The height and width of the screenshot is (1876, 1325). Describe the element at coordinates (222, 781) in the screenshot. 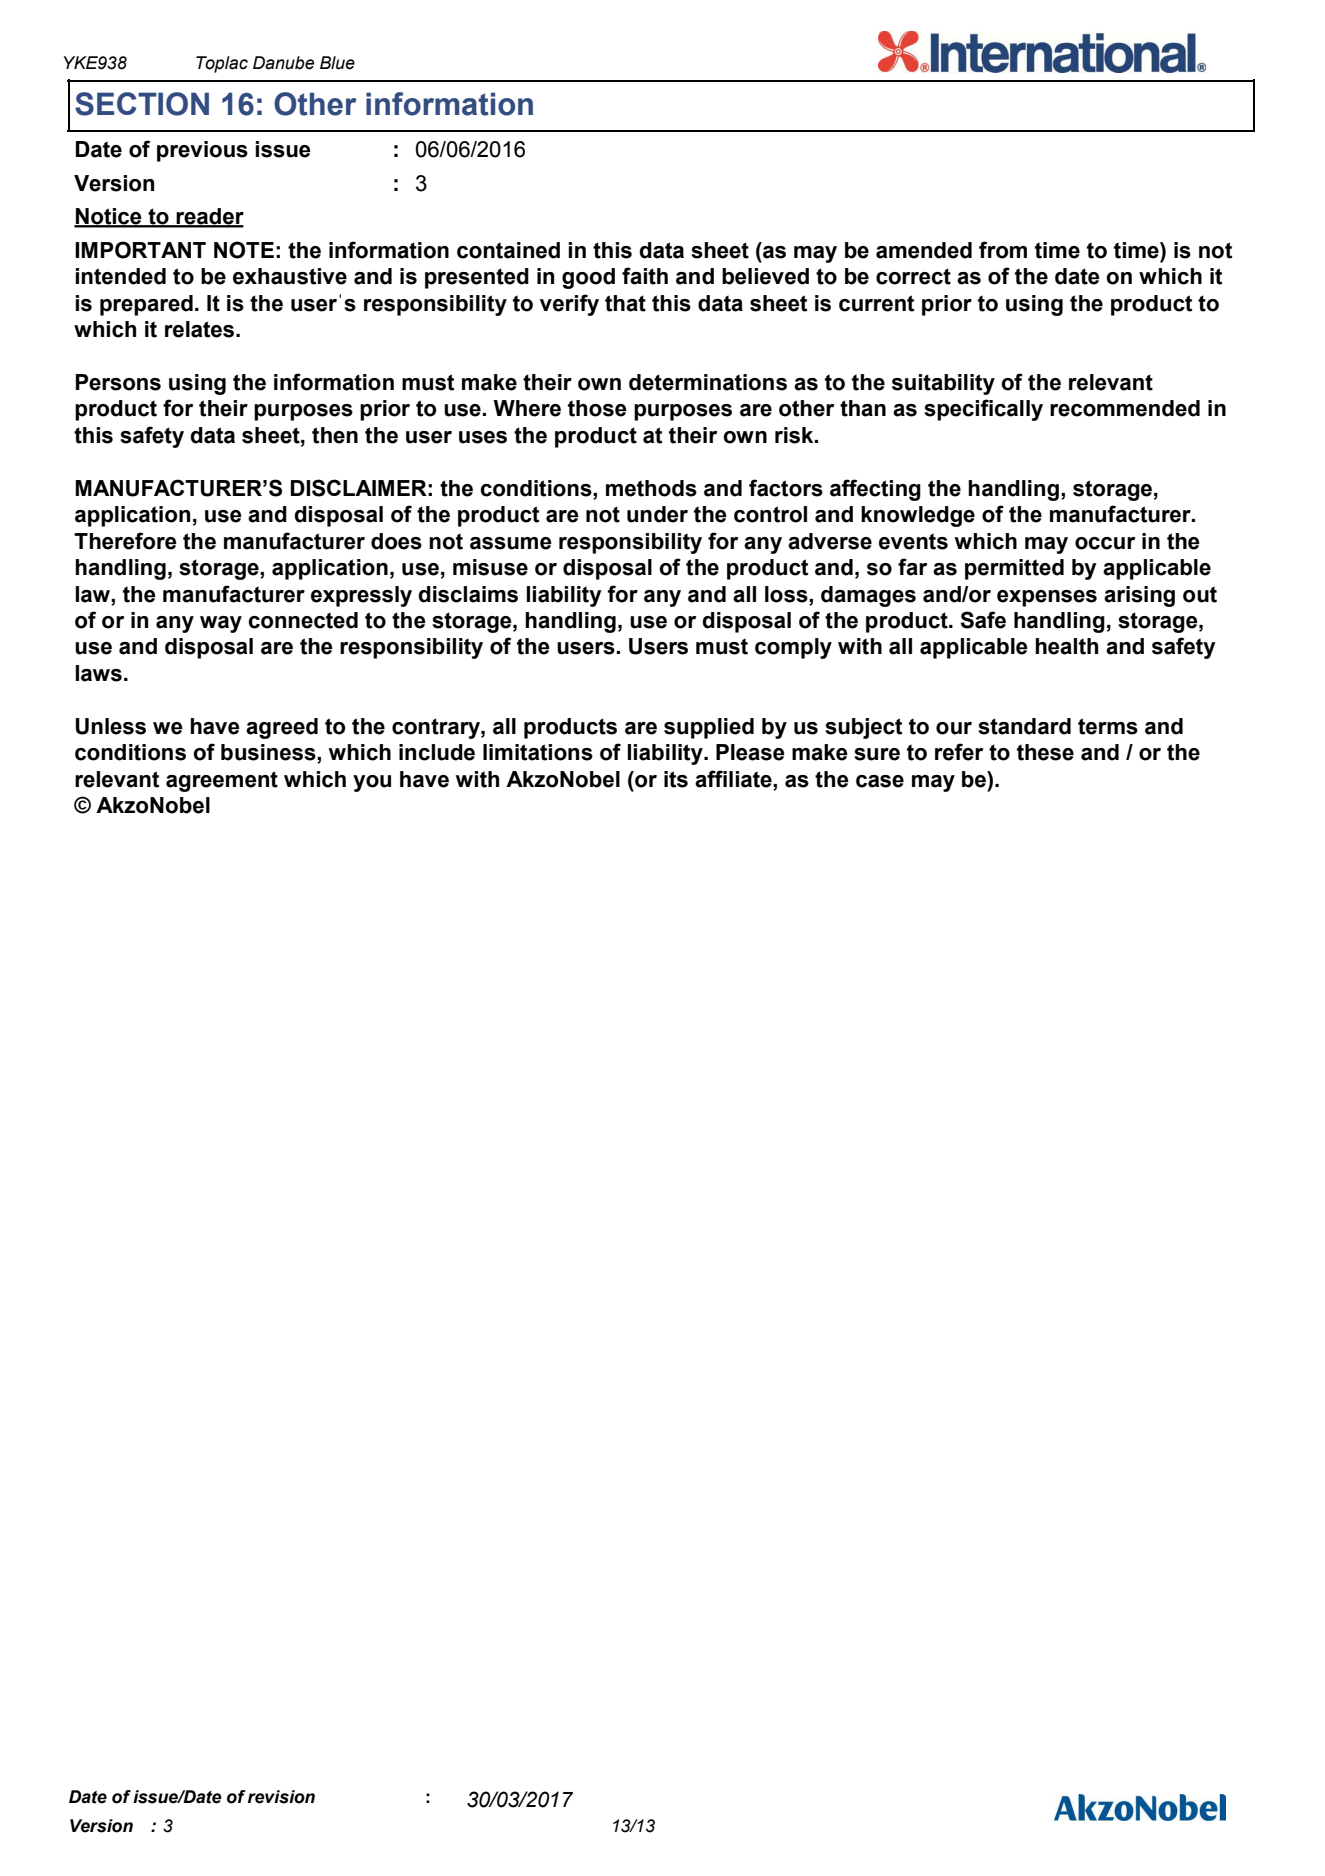

I see `agreement` at that location.
